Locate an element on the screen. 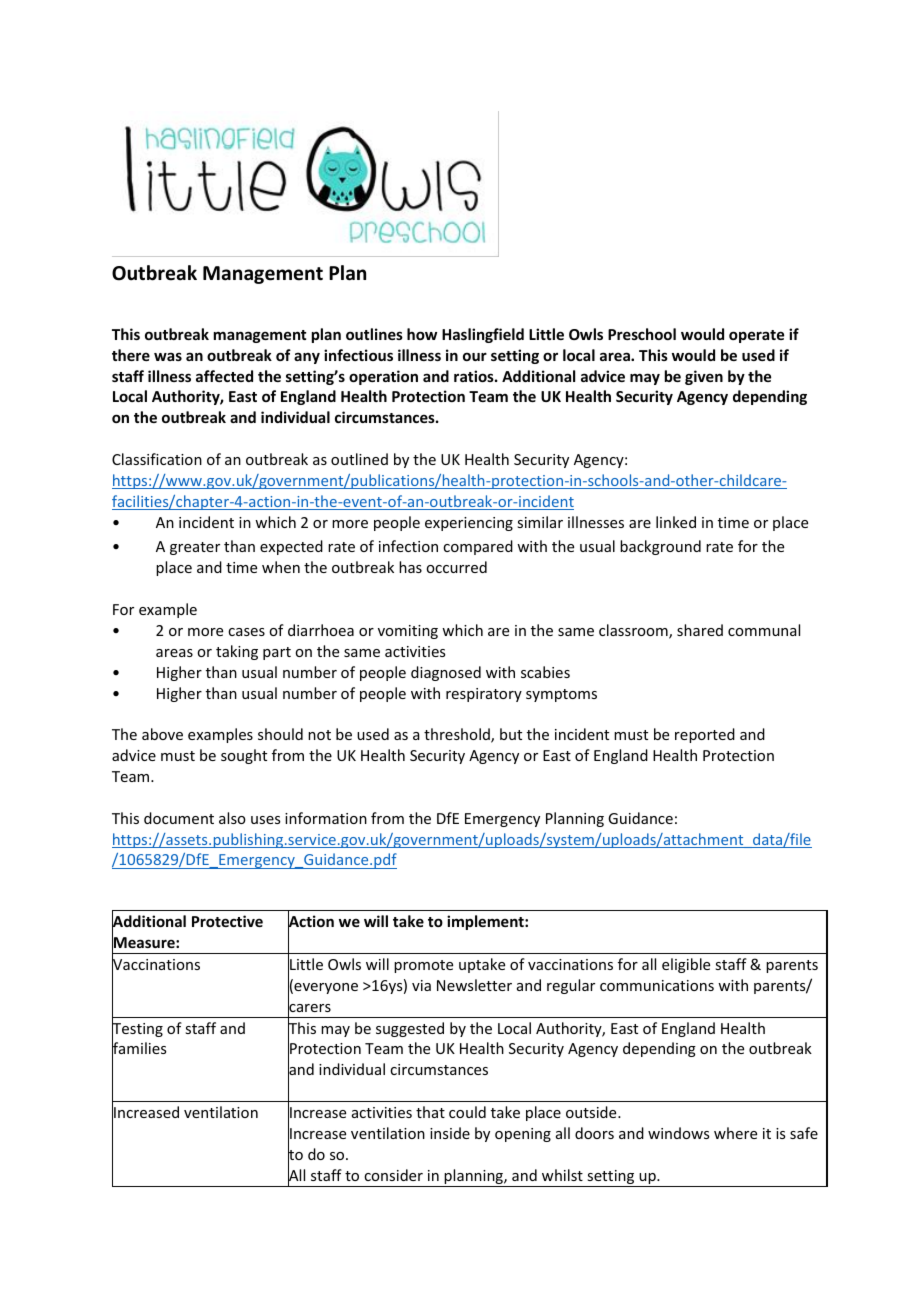 Image resolution: width=924 pixels, height=1308 pixels. sought is located at coordinates (244, 756).
